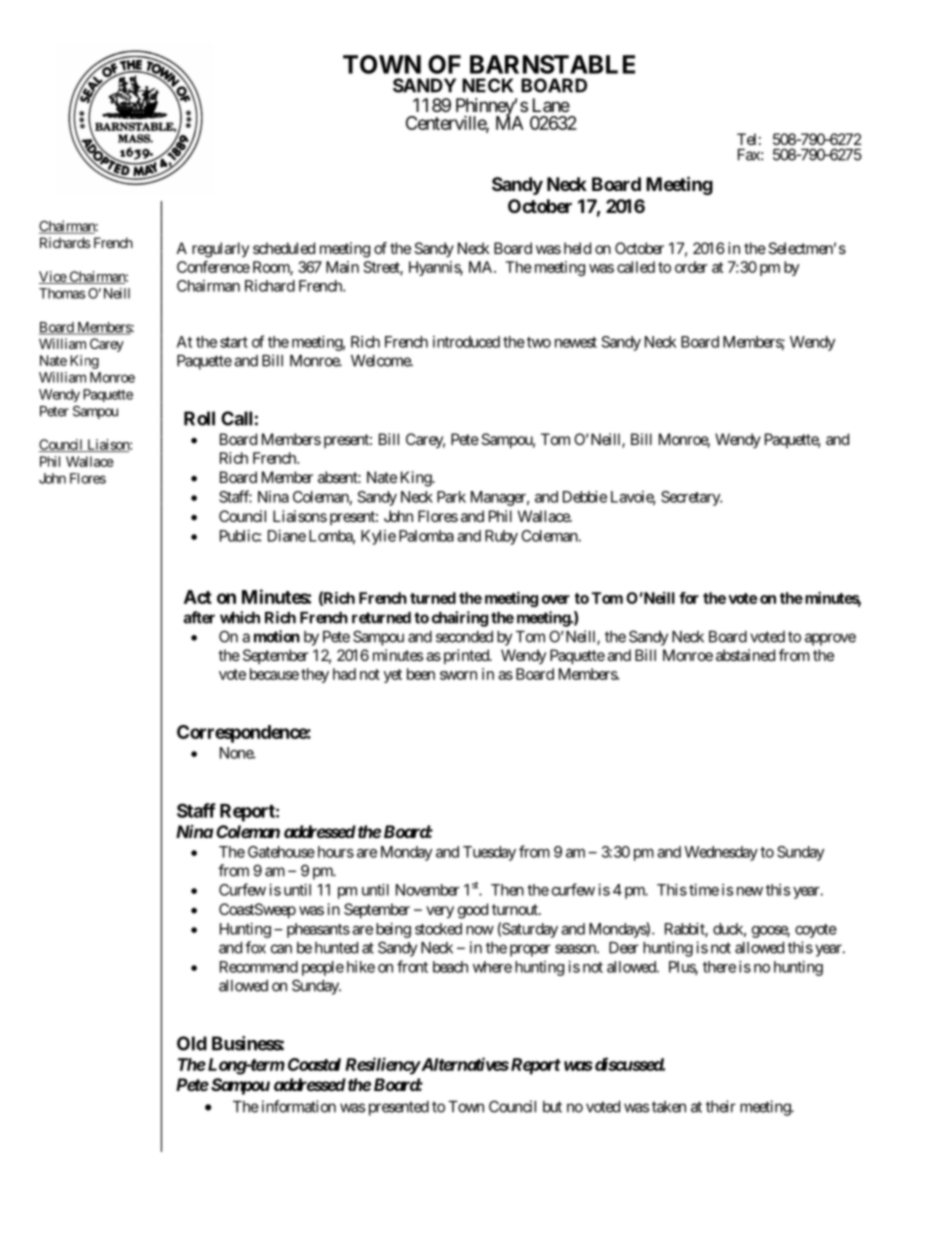 Image resolution: width=952 pixels, height=1233 pixels. Describe the element at coordinates (721, 853) in the image. I see `Wednesday` at that location.
